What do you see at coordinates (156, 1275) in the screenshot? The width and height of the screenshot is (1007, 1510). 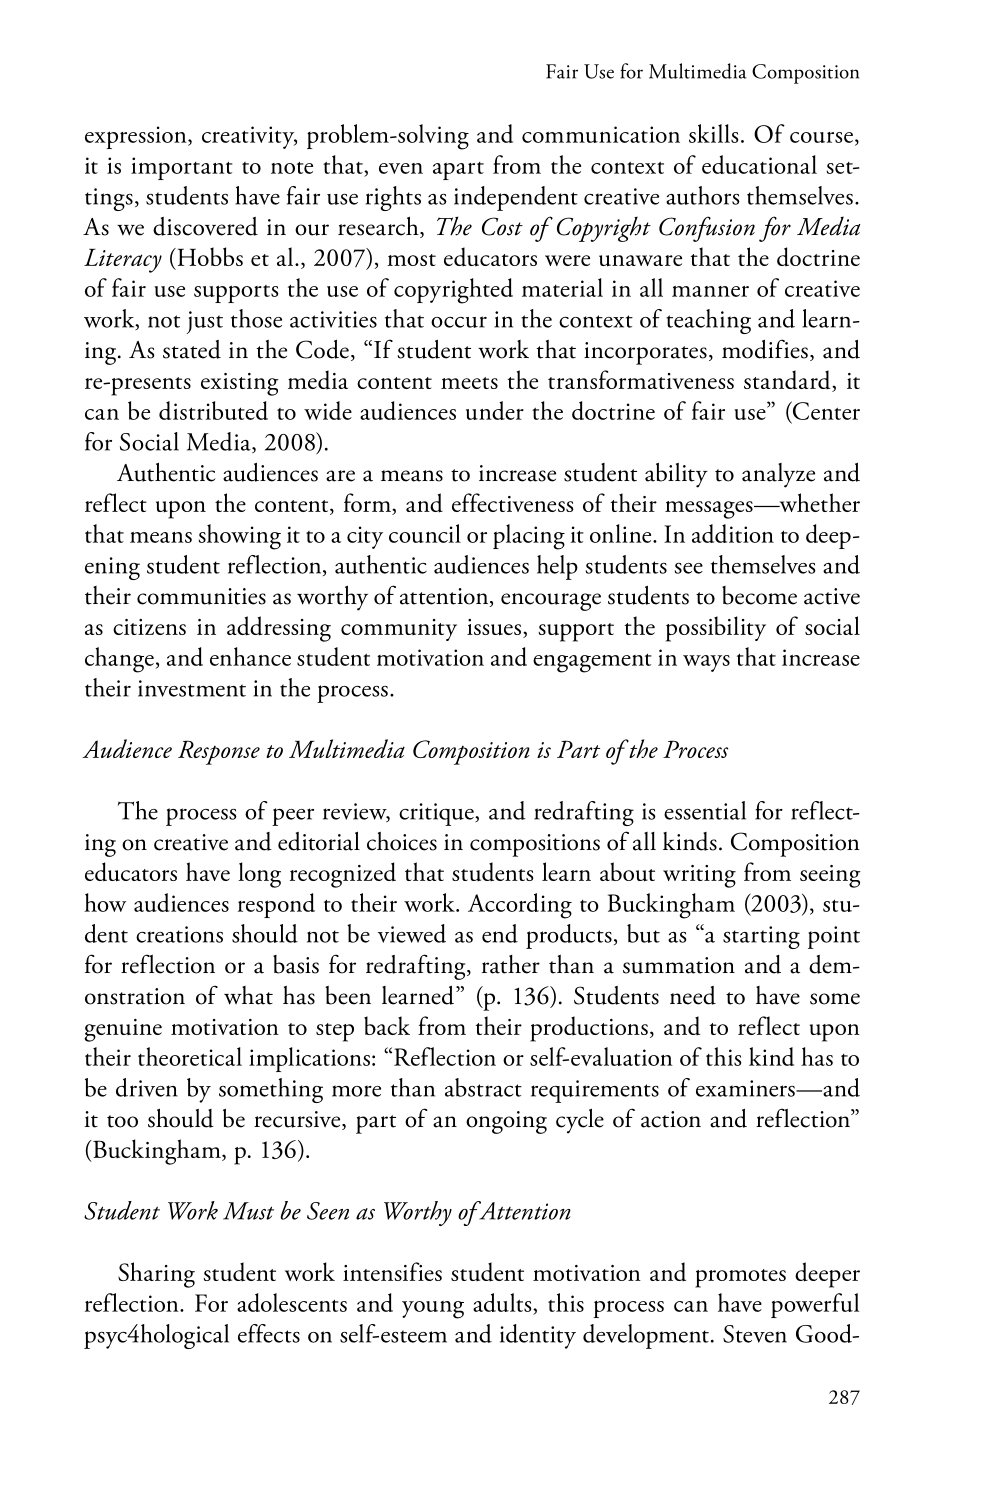 I see `Sharing` at bounding box center [156, 1275].
